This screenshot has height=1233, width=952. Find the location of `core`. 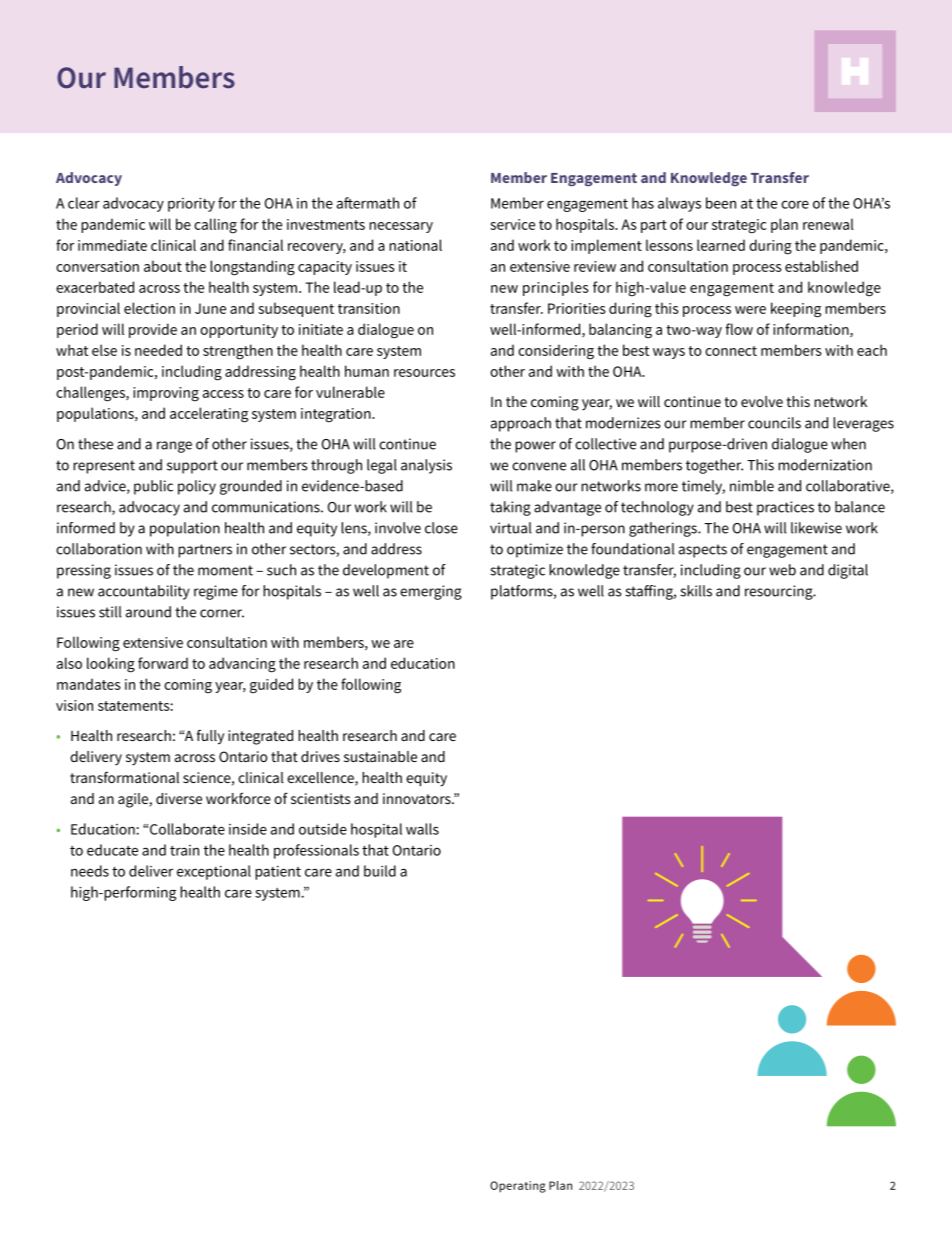

core is located at coordinates (795, 204).
